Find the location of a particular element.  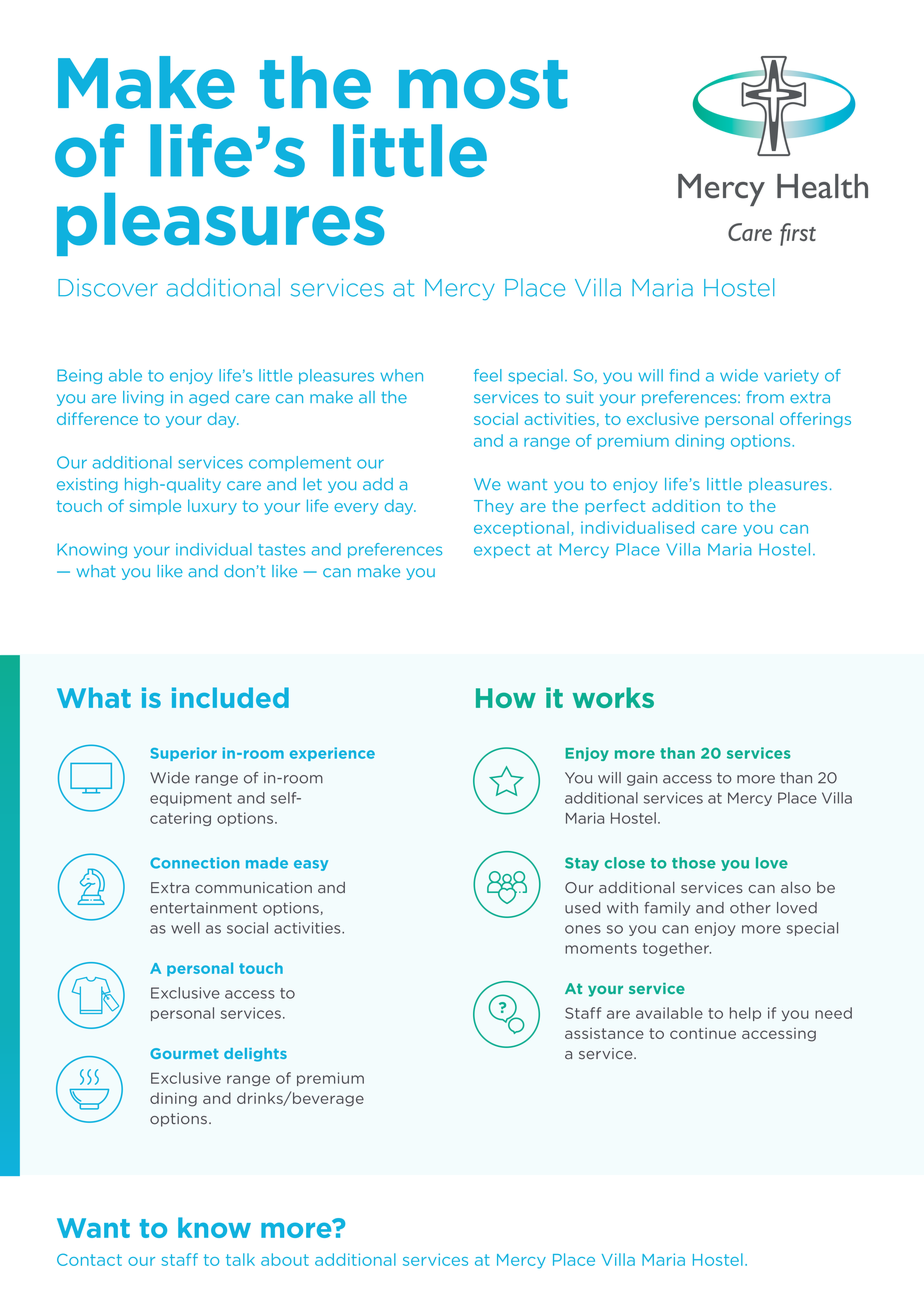

about is located at coordinates (285, 1259).
